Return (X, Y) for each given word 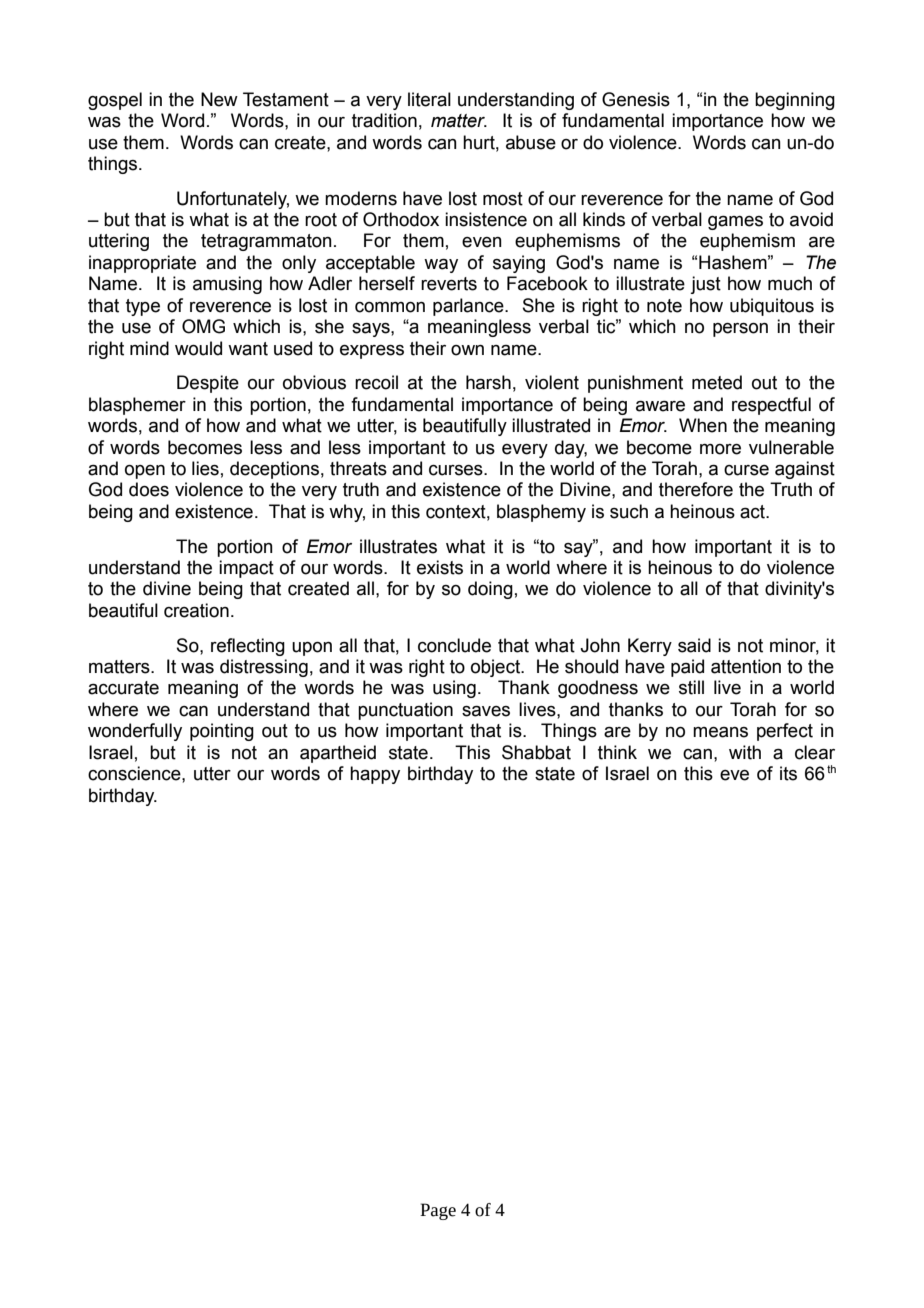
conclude (454, 645)
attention (746, 666)
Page (438, 1211)
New (219, 99)
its (788, 773)
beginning (795, 101)
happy (375, 775)
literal (429, 99)
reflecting (248, 647)
